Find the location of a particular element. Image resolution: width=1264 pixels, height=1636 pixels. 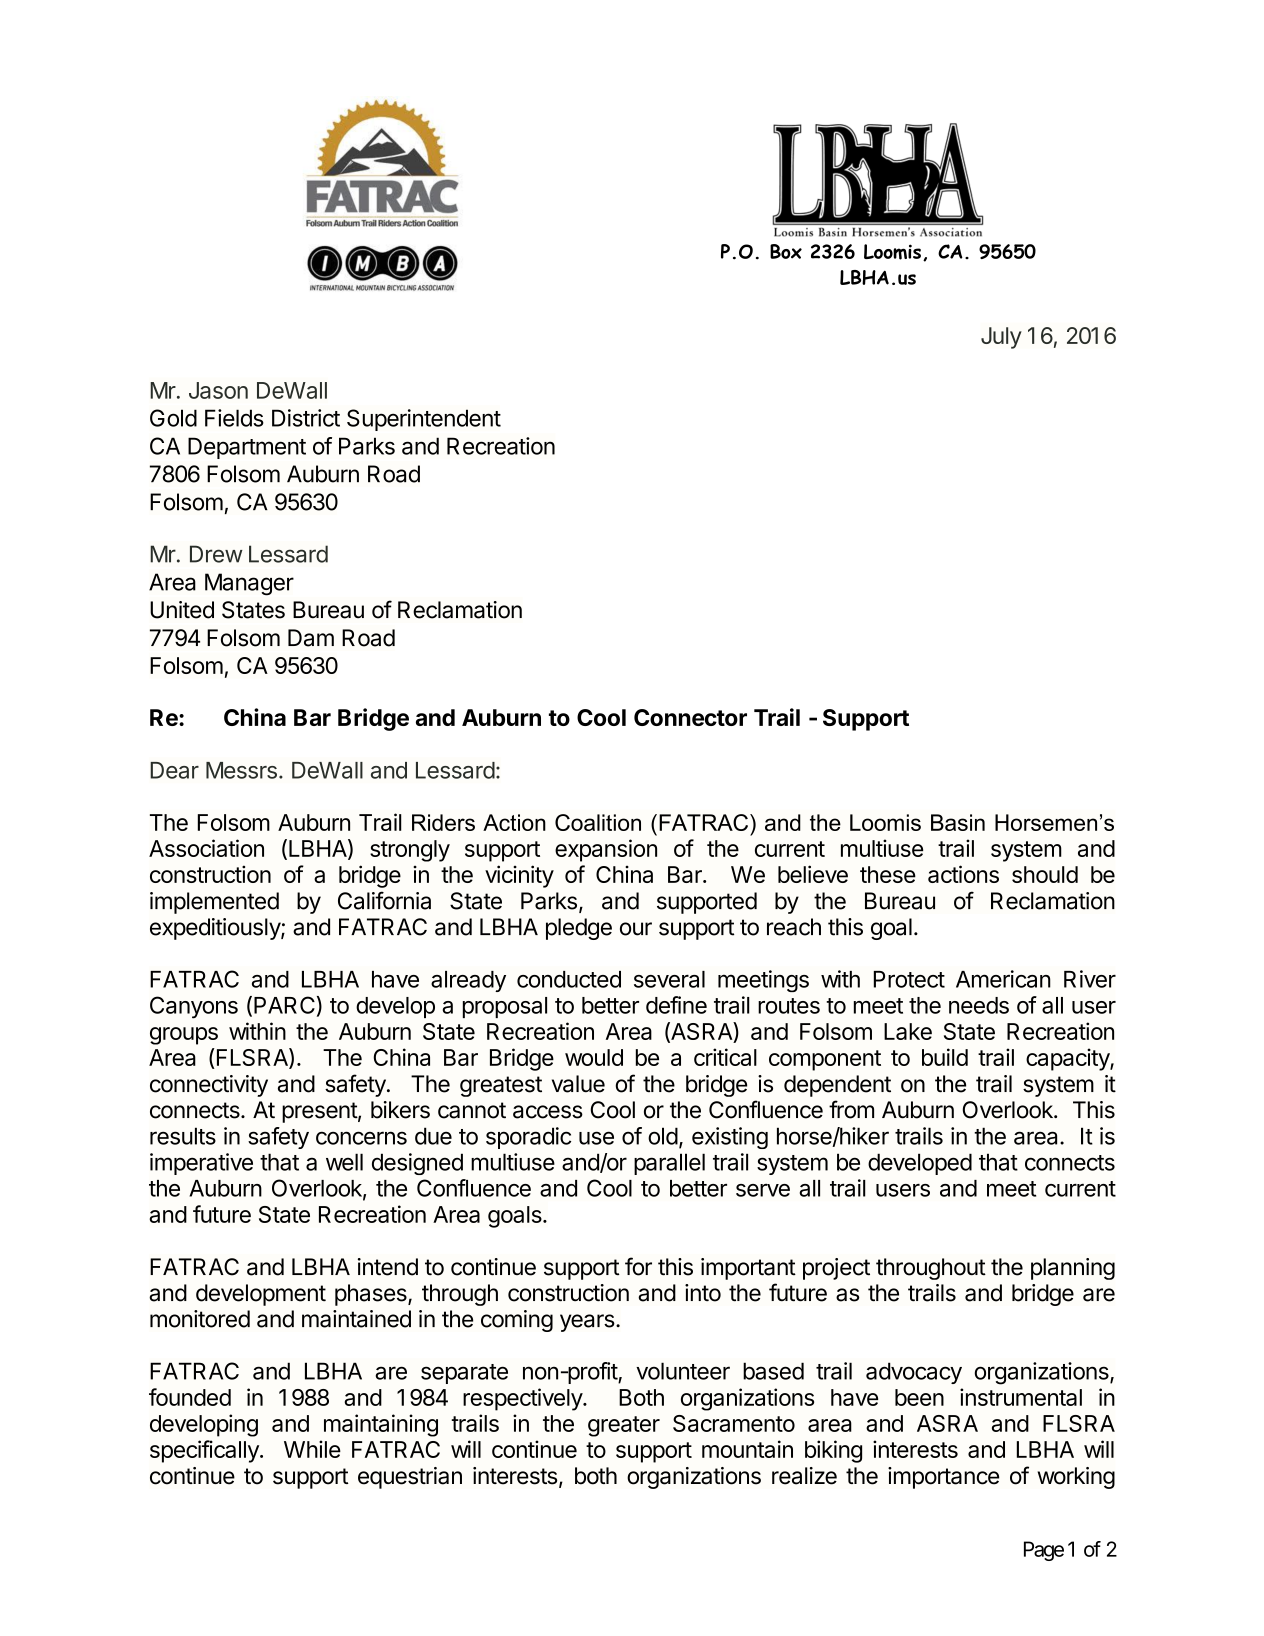

While is located at coordinates (312, 1449).
